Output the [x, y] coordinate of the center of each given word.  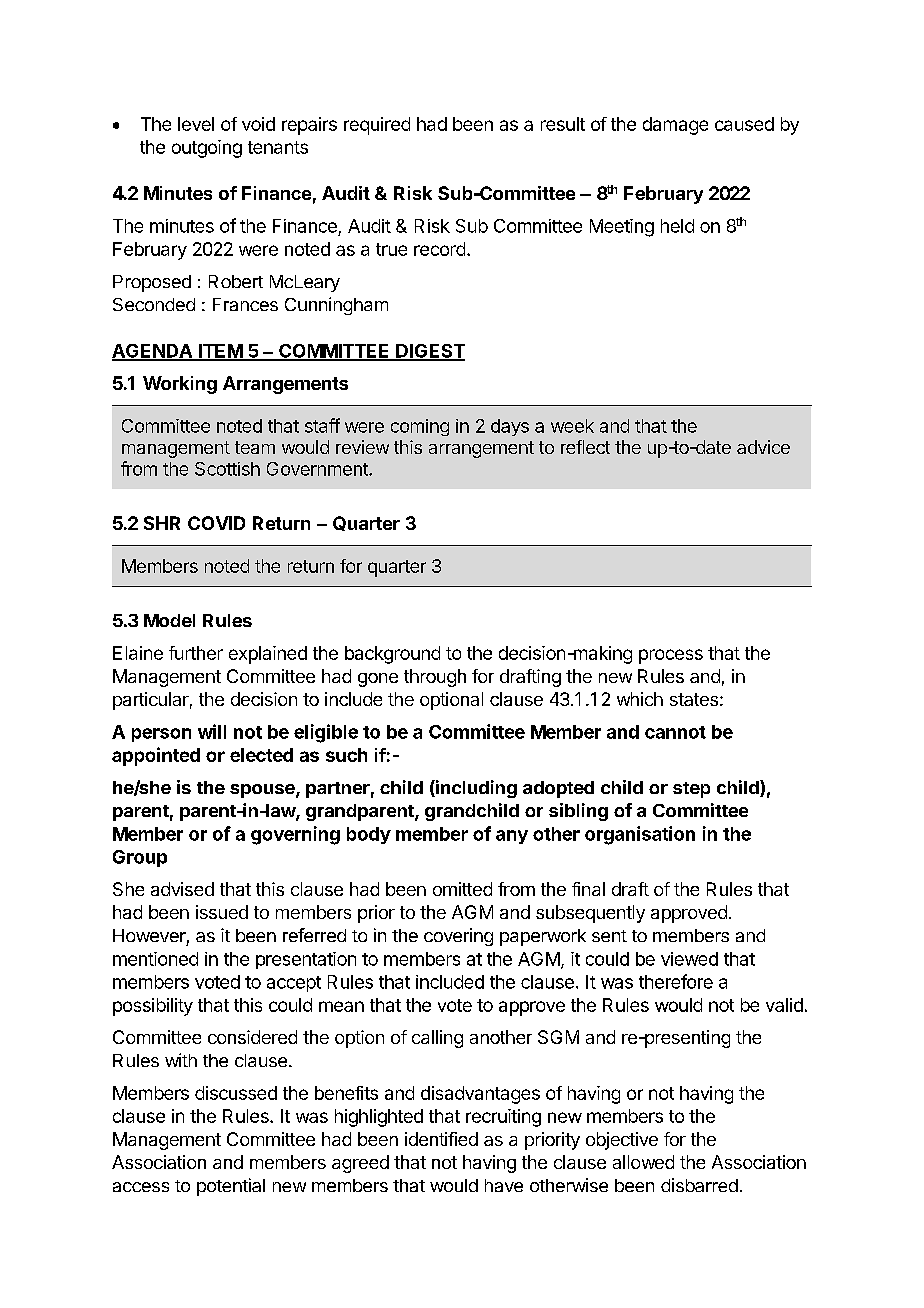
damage [675, 126]
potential [231, 1187]
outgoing [207, 149]
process [671, 656]
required [377, 126]
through [435, 678]
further [196, 653]
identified [441, 1139]
